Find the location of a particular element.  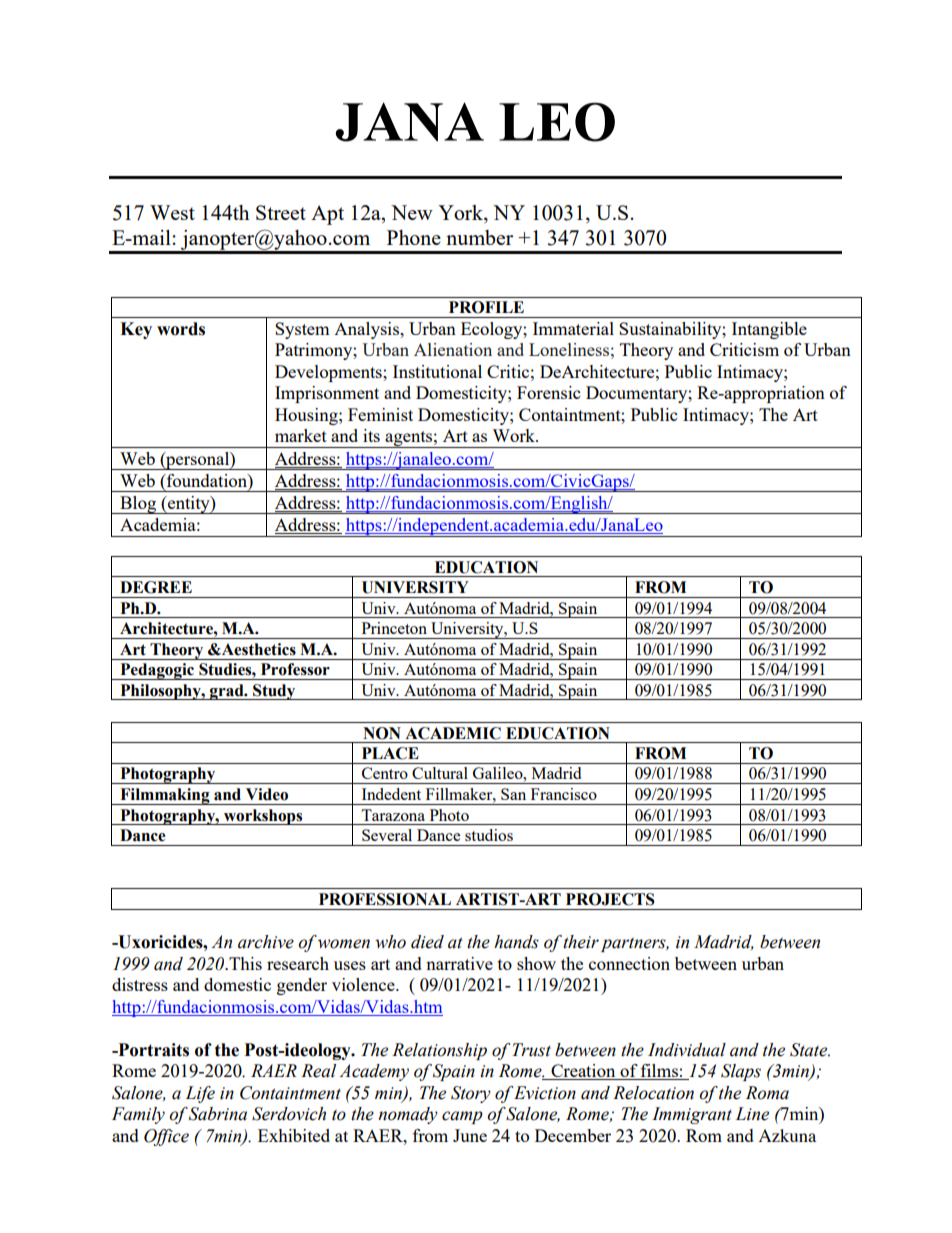

hands is located at coordinates (516, 942).
